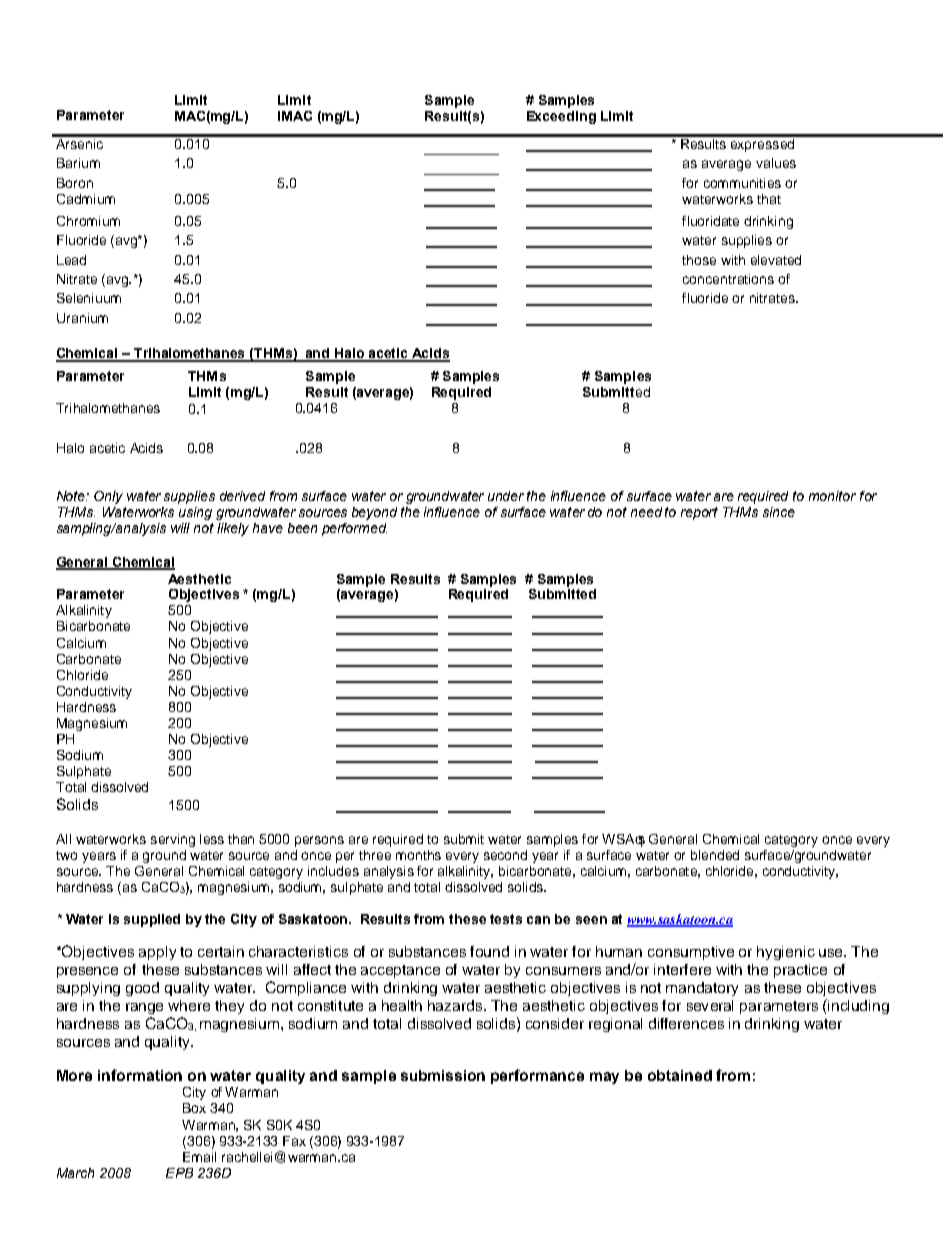  Describe the element at coordinates (78, 163) in the image. I see `Barium` at that location.
